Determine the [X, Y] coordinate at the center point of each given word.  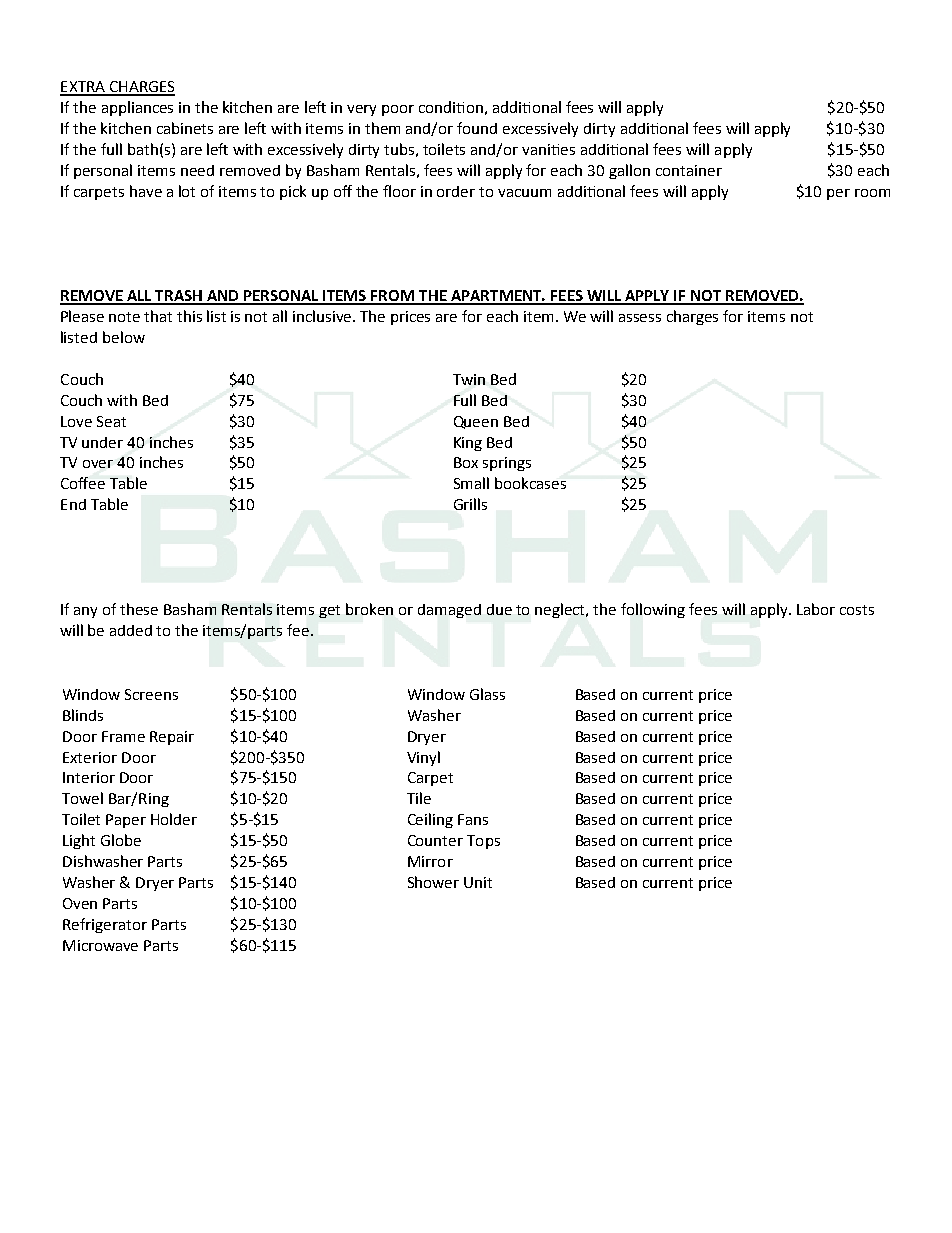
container [689, 170]
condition [451, 107]
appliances [137, 108]
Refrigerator [105, 925]
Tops [483, 842]
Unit [478, 882]
